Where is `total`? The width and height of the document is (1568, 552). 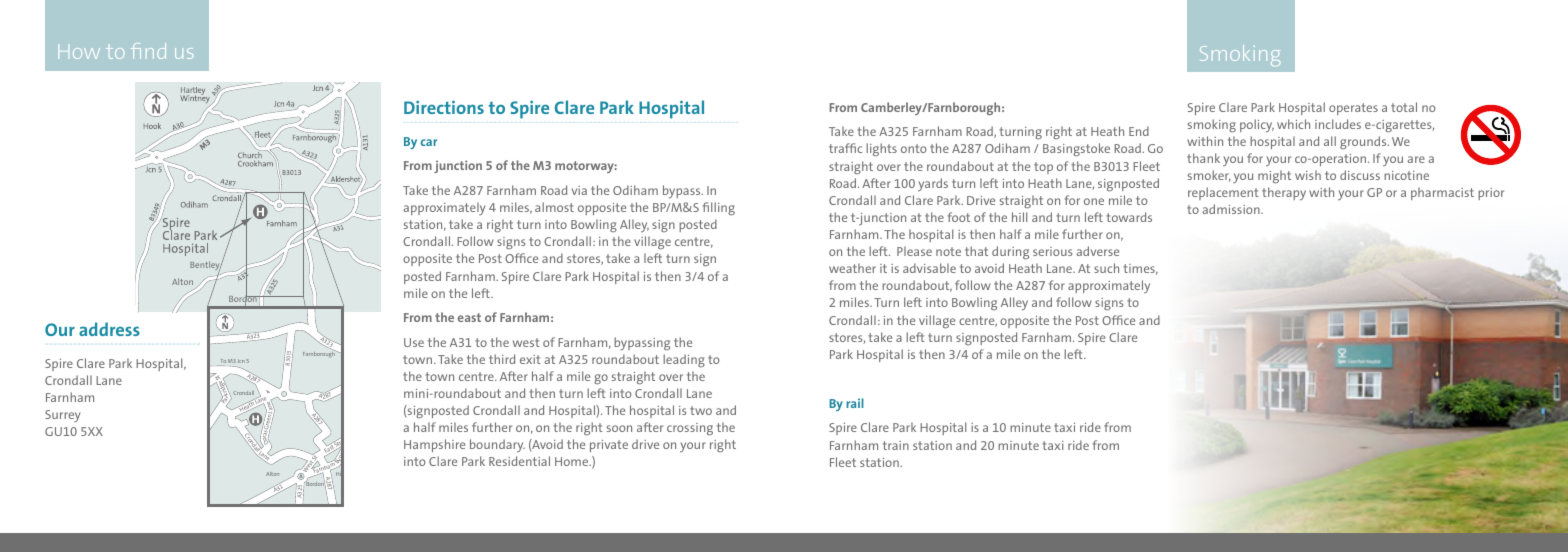
total is located at coordinates (1404, 107).
